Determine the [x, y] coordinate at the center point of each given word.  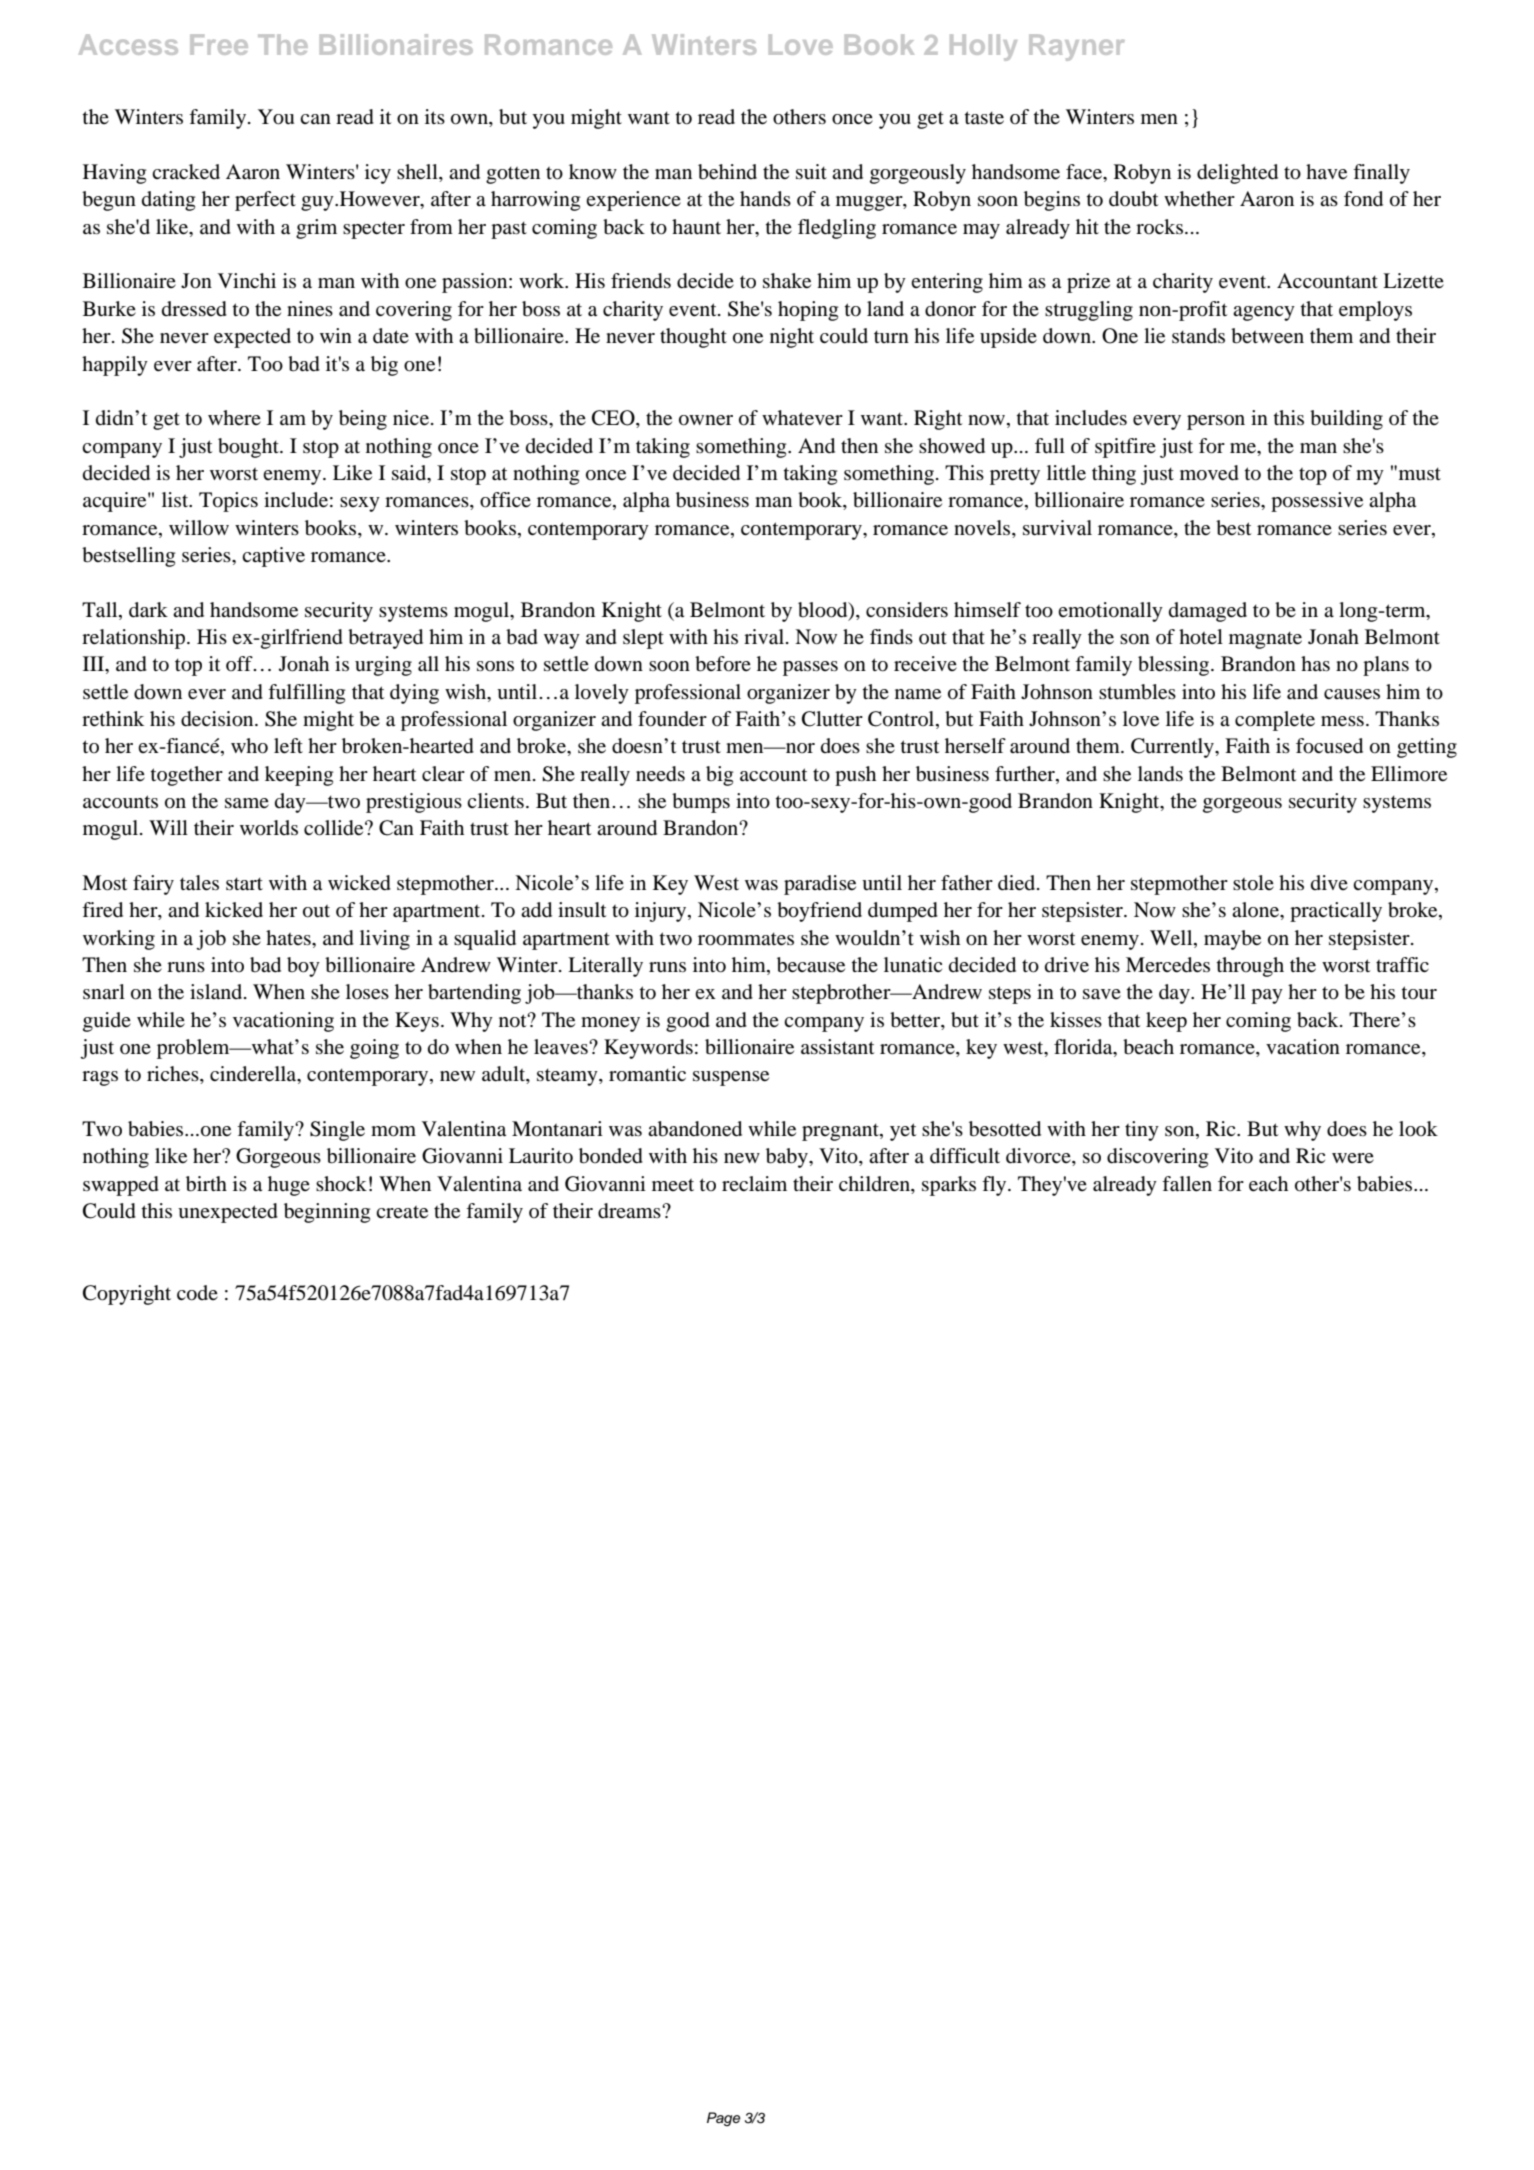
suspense [731, 1078]
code [197, 1293]
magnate [1265, 640]
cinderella [254, 1075]
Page [724, 2119]
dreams [630, 1211]
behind [727, 172]
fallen [1187, 1184]
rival [765, 637]
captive [273, 557]
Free [219, 44]
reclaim [754, 1184]
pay [1267, 996]
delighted [1237, 174]
